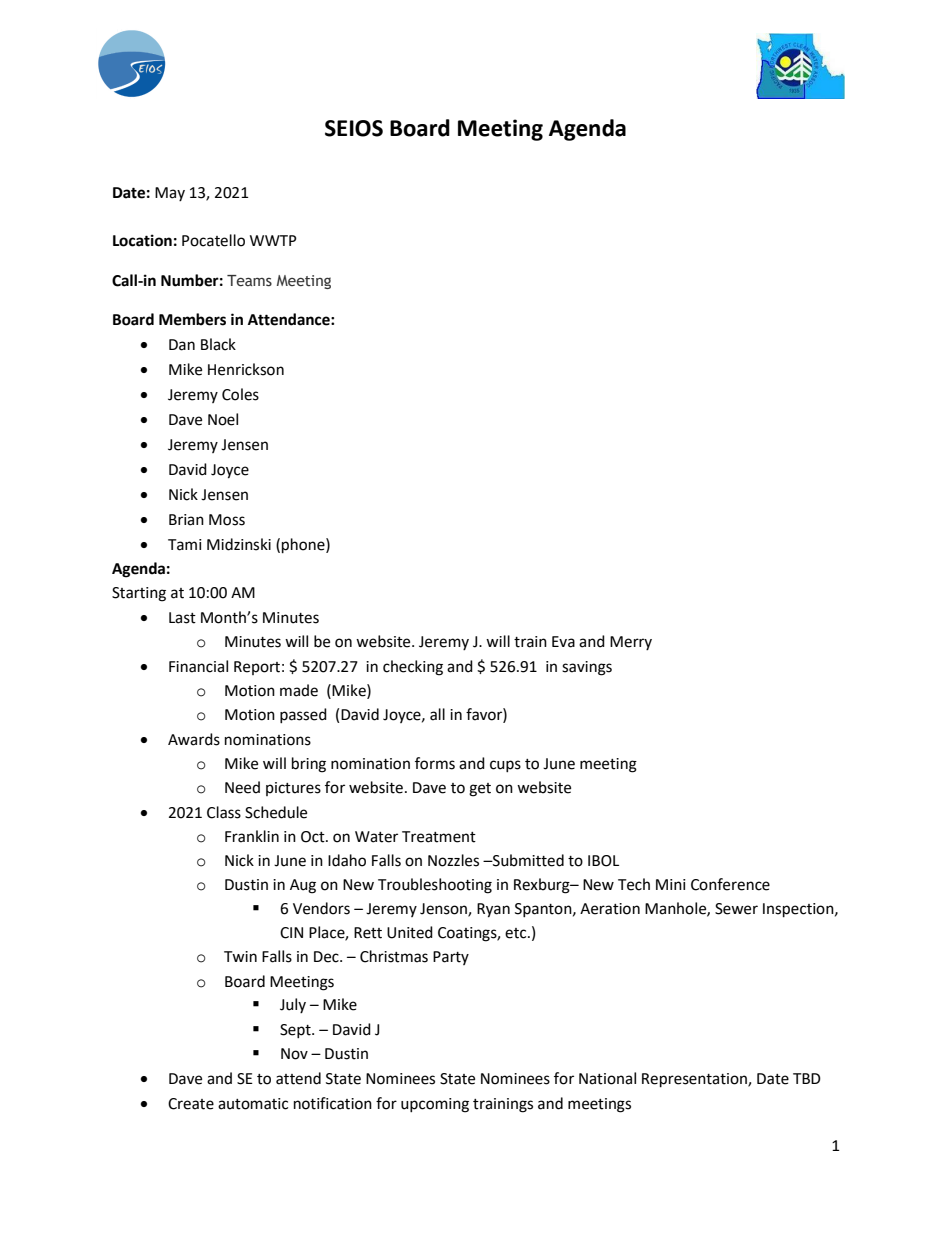 Image resolution: width=952 pixels, height=1233 pixels. Describe the element at coordinates (480, 790) in the page. I see `get` at that location.
